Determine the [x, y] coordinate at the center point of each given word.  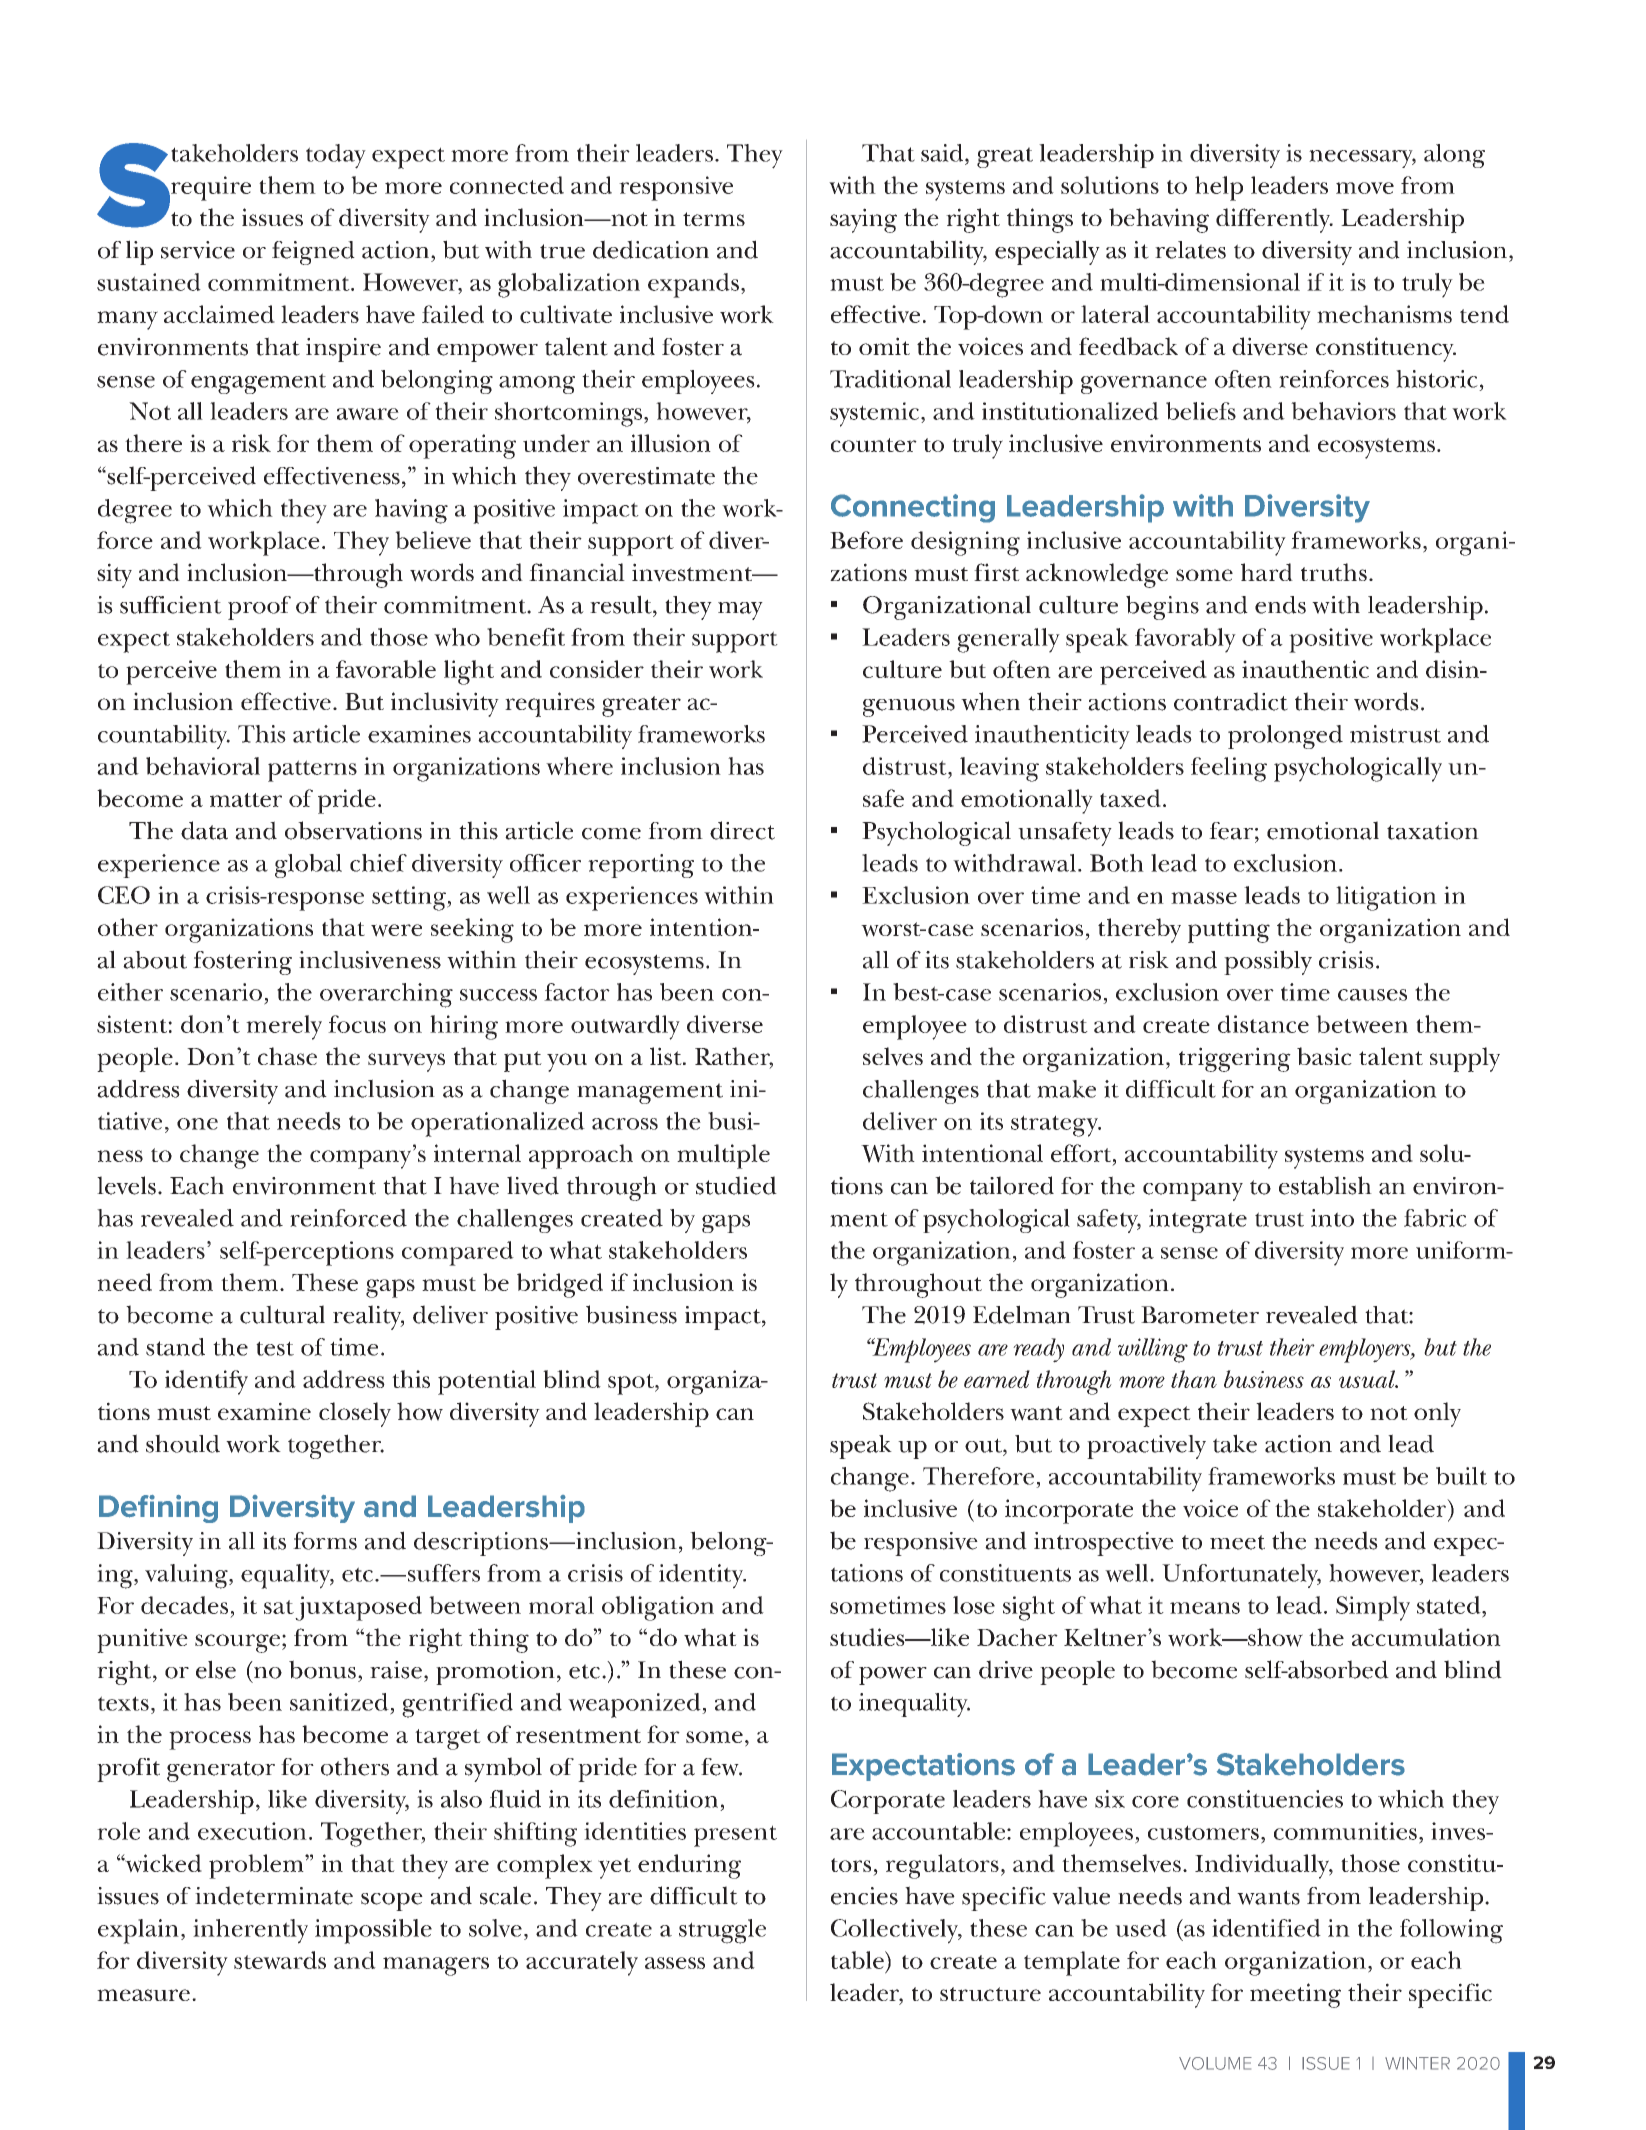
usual [1368, 1379]
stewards [280, 1960]
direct [742, 830]
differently [1274, 220]
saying [863, 220]
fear [1231, 831]
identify [206, 1382]
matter [246, 800]
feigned [313, 253]
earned [997, 1379]
